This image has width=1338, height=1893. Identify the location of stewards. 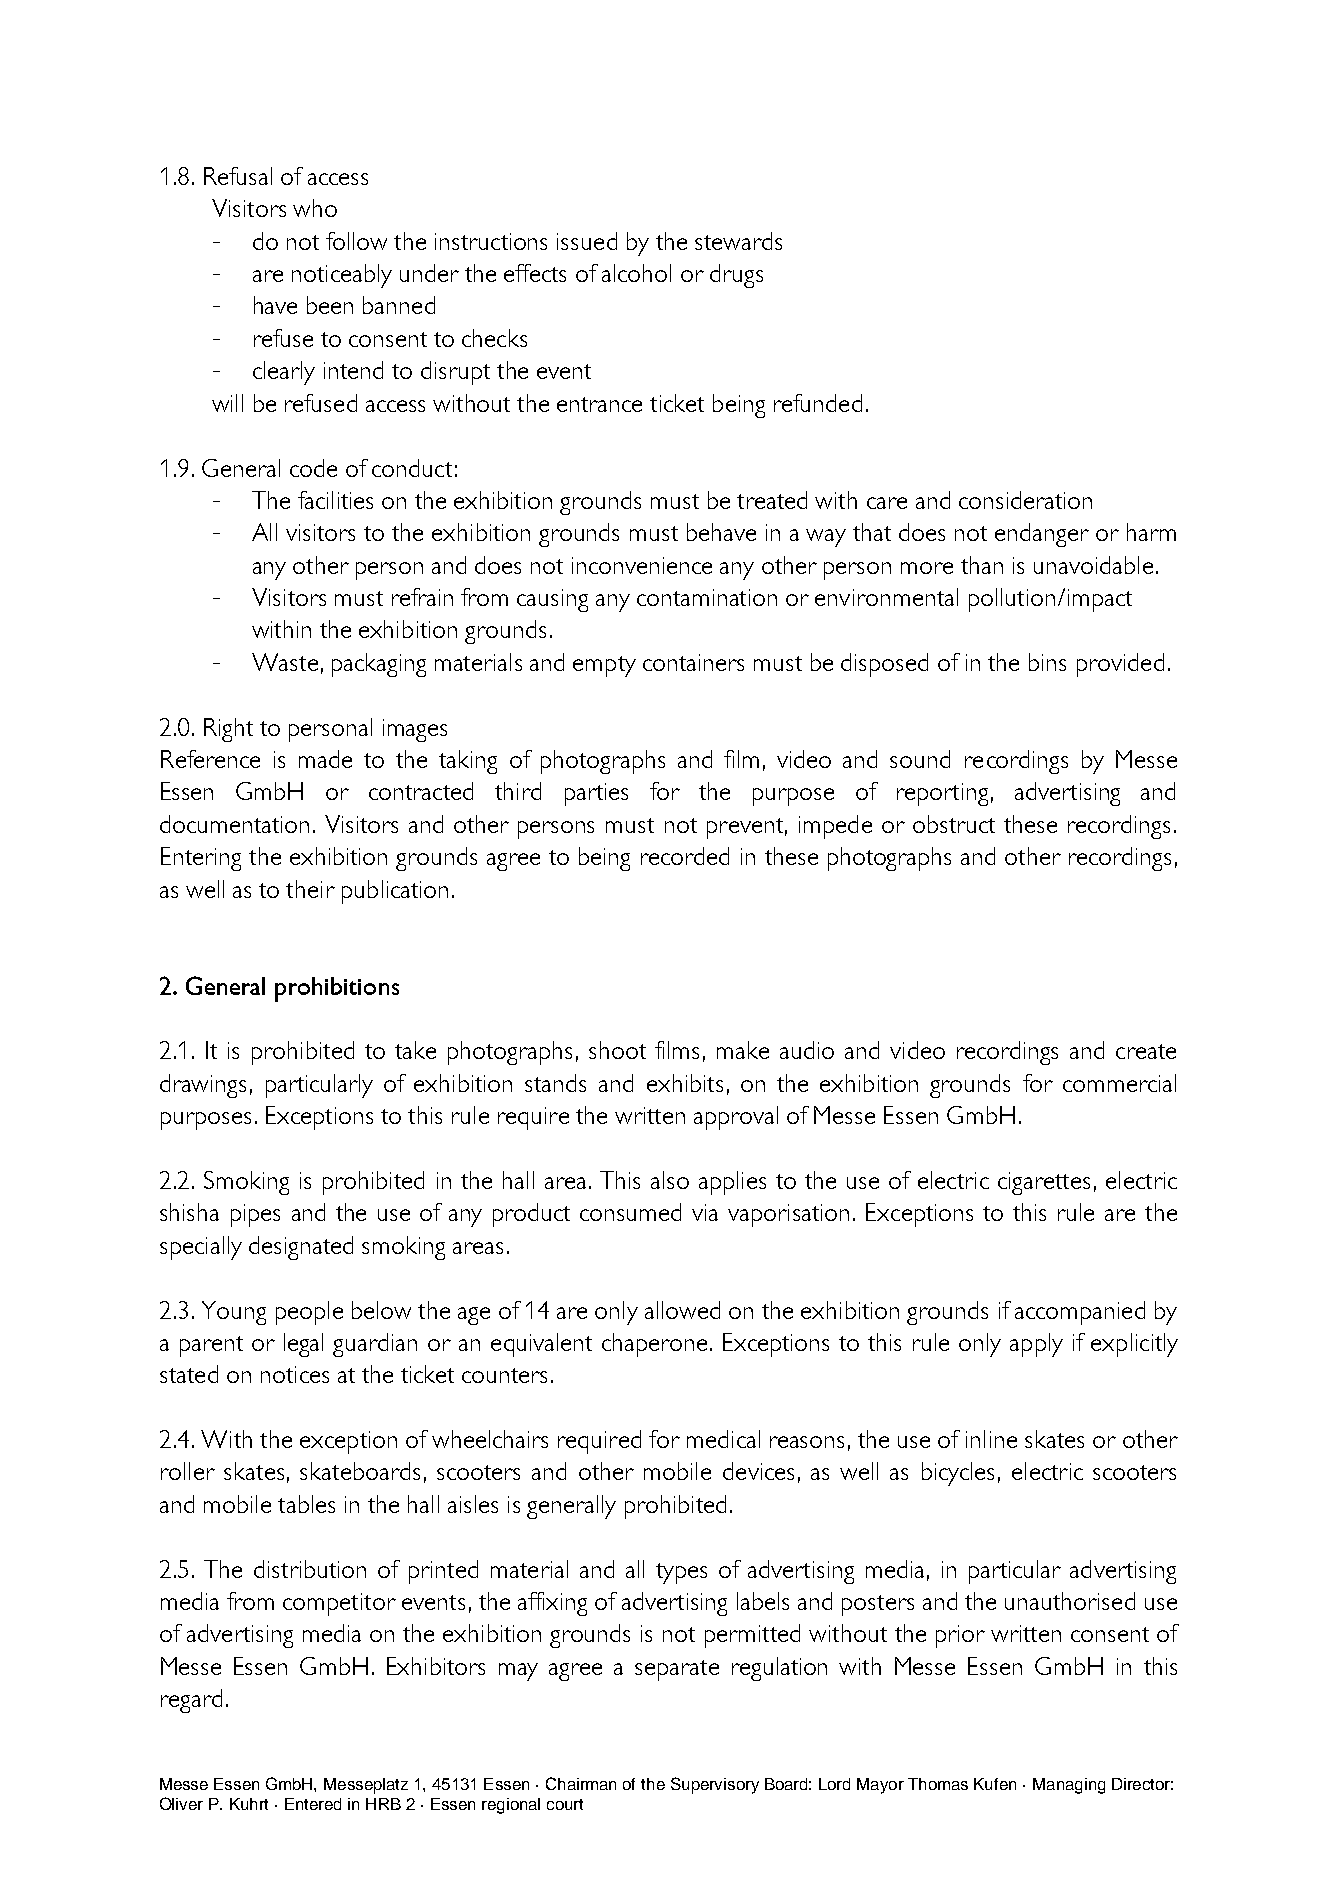
(738, 241).
